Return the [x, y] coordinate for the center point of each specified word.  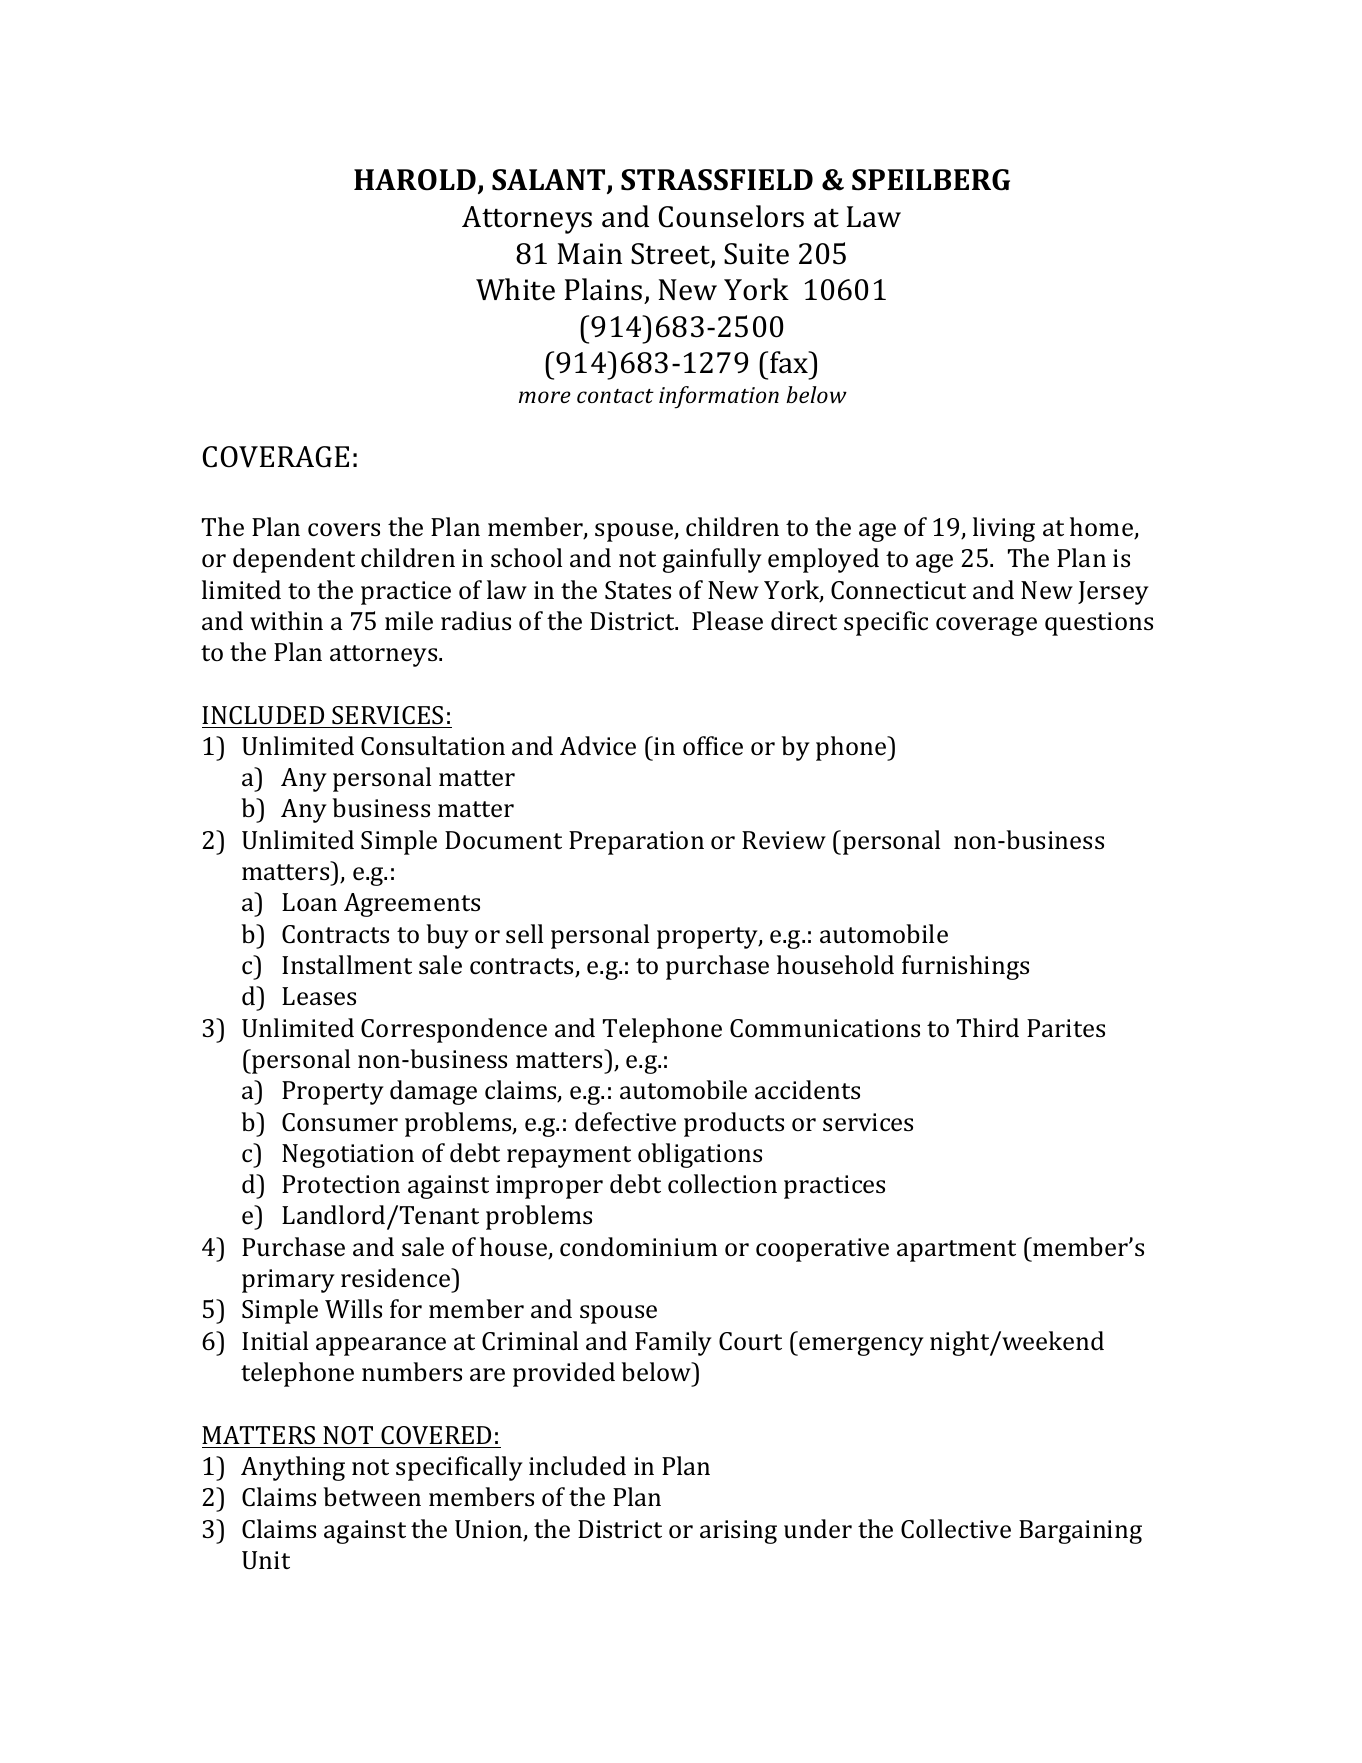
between [372, 1497]
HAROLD [415, 180]
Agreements [412, 905]
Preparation [636, 843]
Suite [756, 254]
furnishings [965, 967]
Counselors [731, 216]
